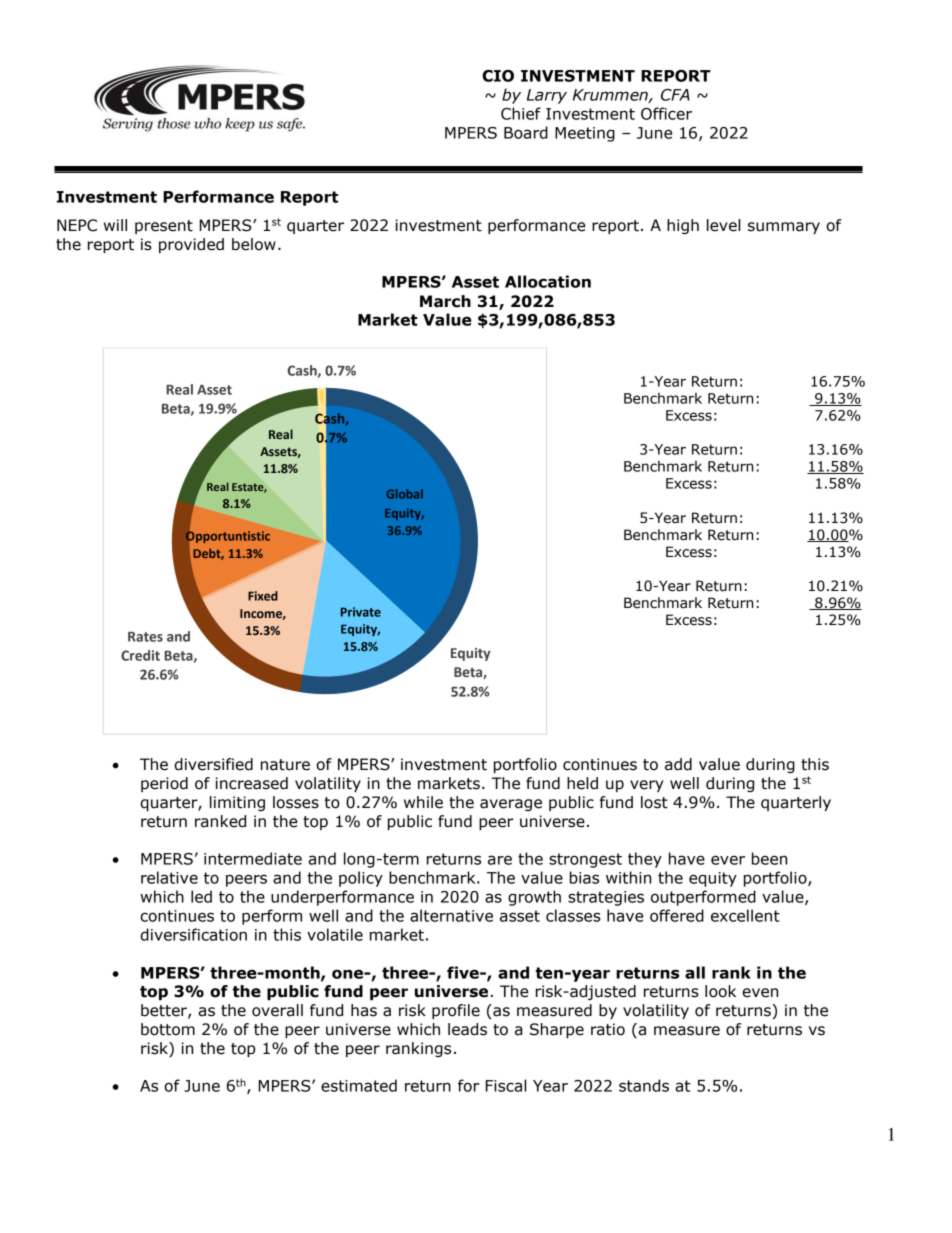  Describe the element at coordinates (498, 76) in the screenshot. I see `CIO` at that location.
